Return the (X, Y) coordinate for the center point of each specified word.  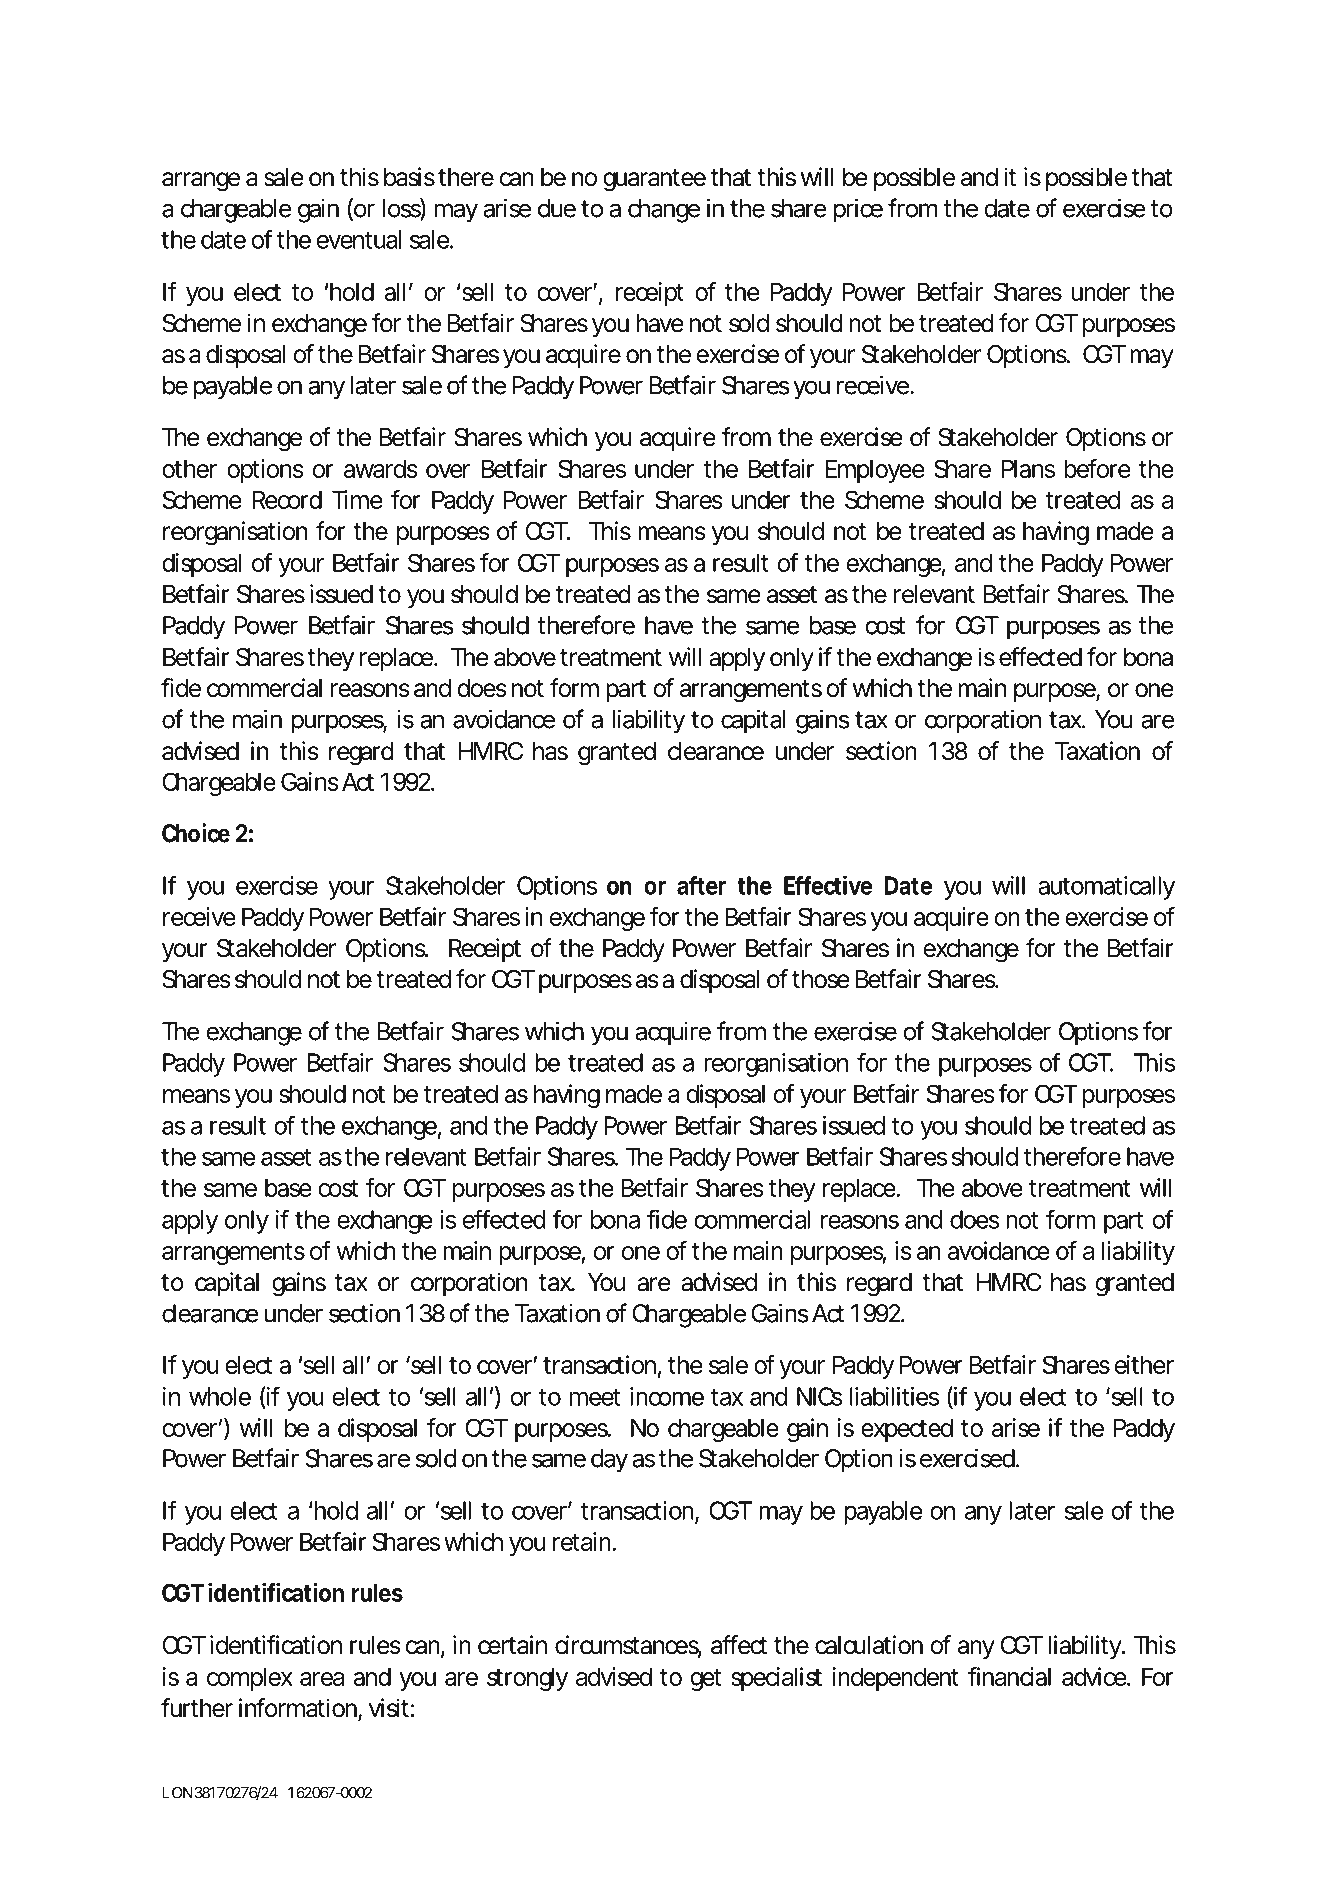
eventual (359, 239)
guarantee (654, 180)
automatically (1106, 888)
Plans (1028, 468)
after (701, 885)
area (322, 1679)
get (706, 1680)
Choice (196, 833)
